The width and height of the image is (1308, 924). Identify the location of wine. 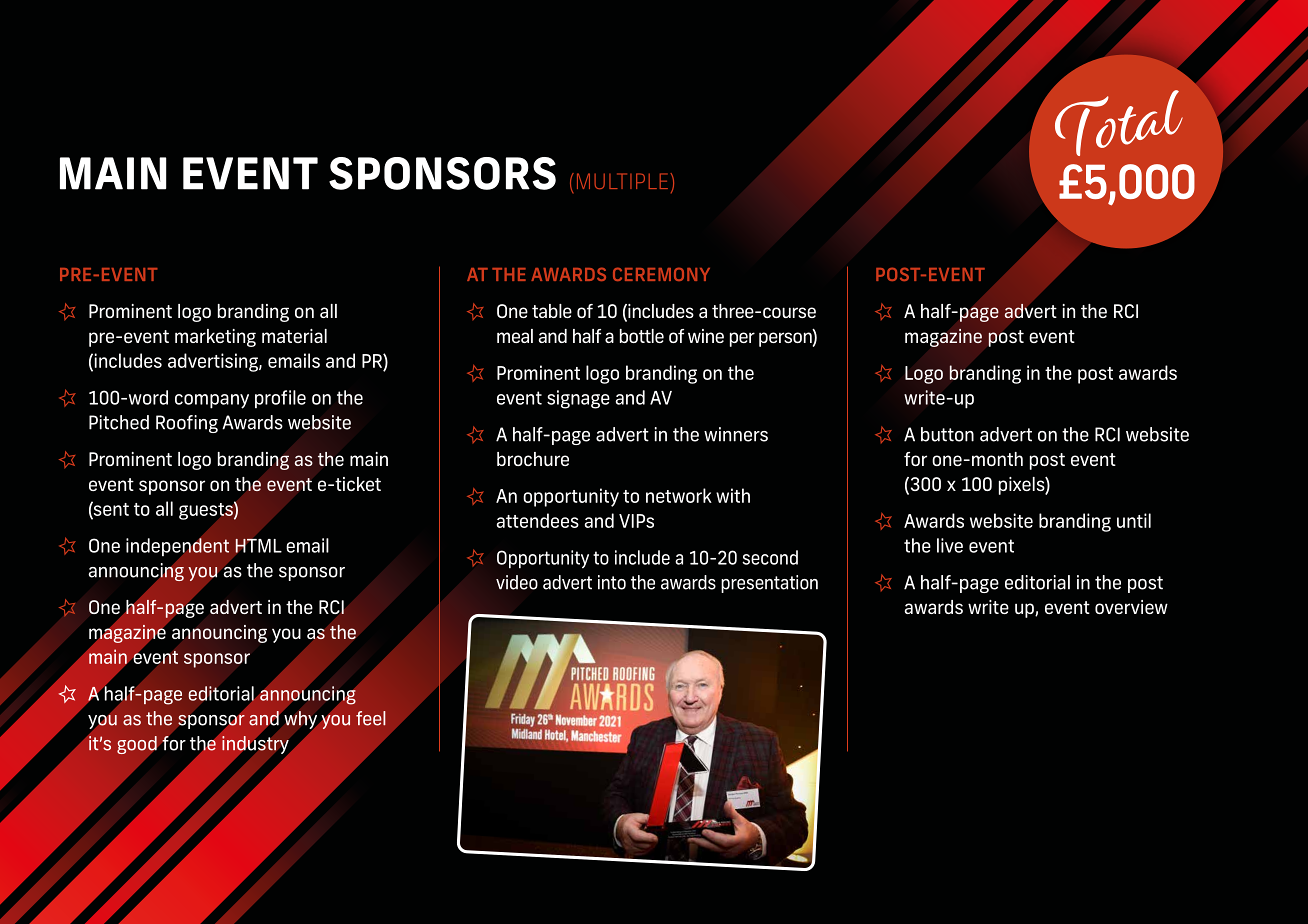
(706, 336).
